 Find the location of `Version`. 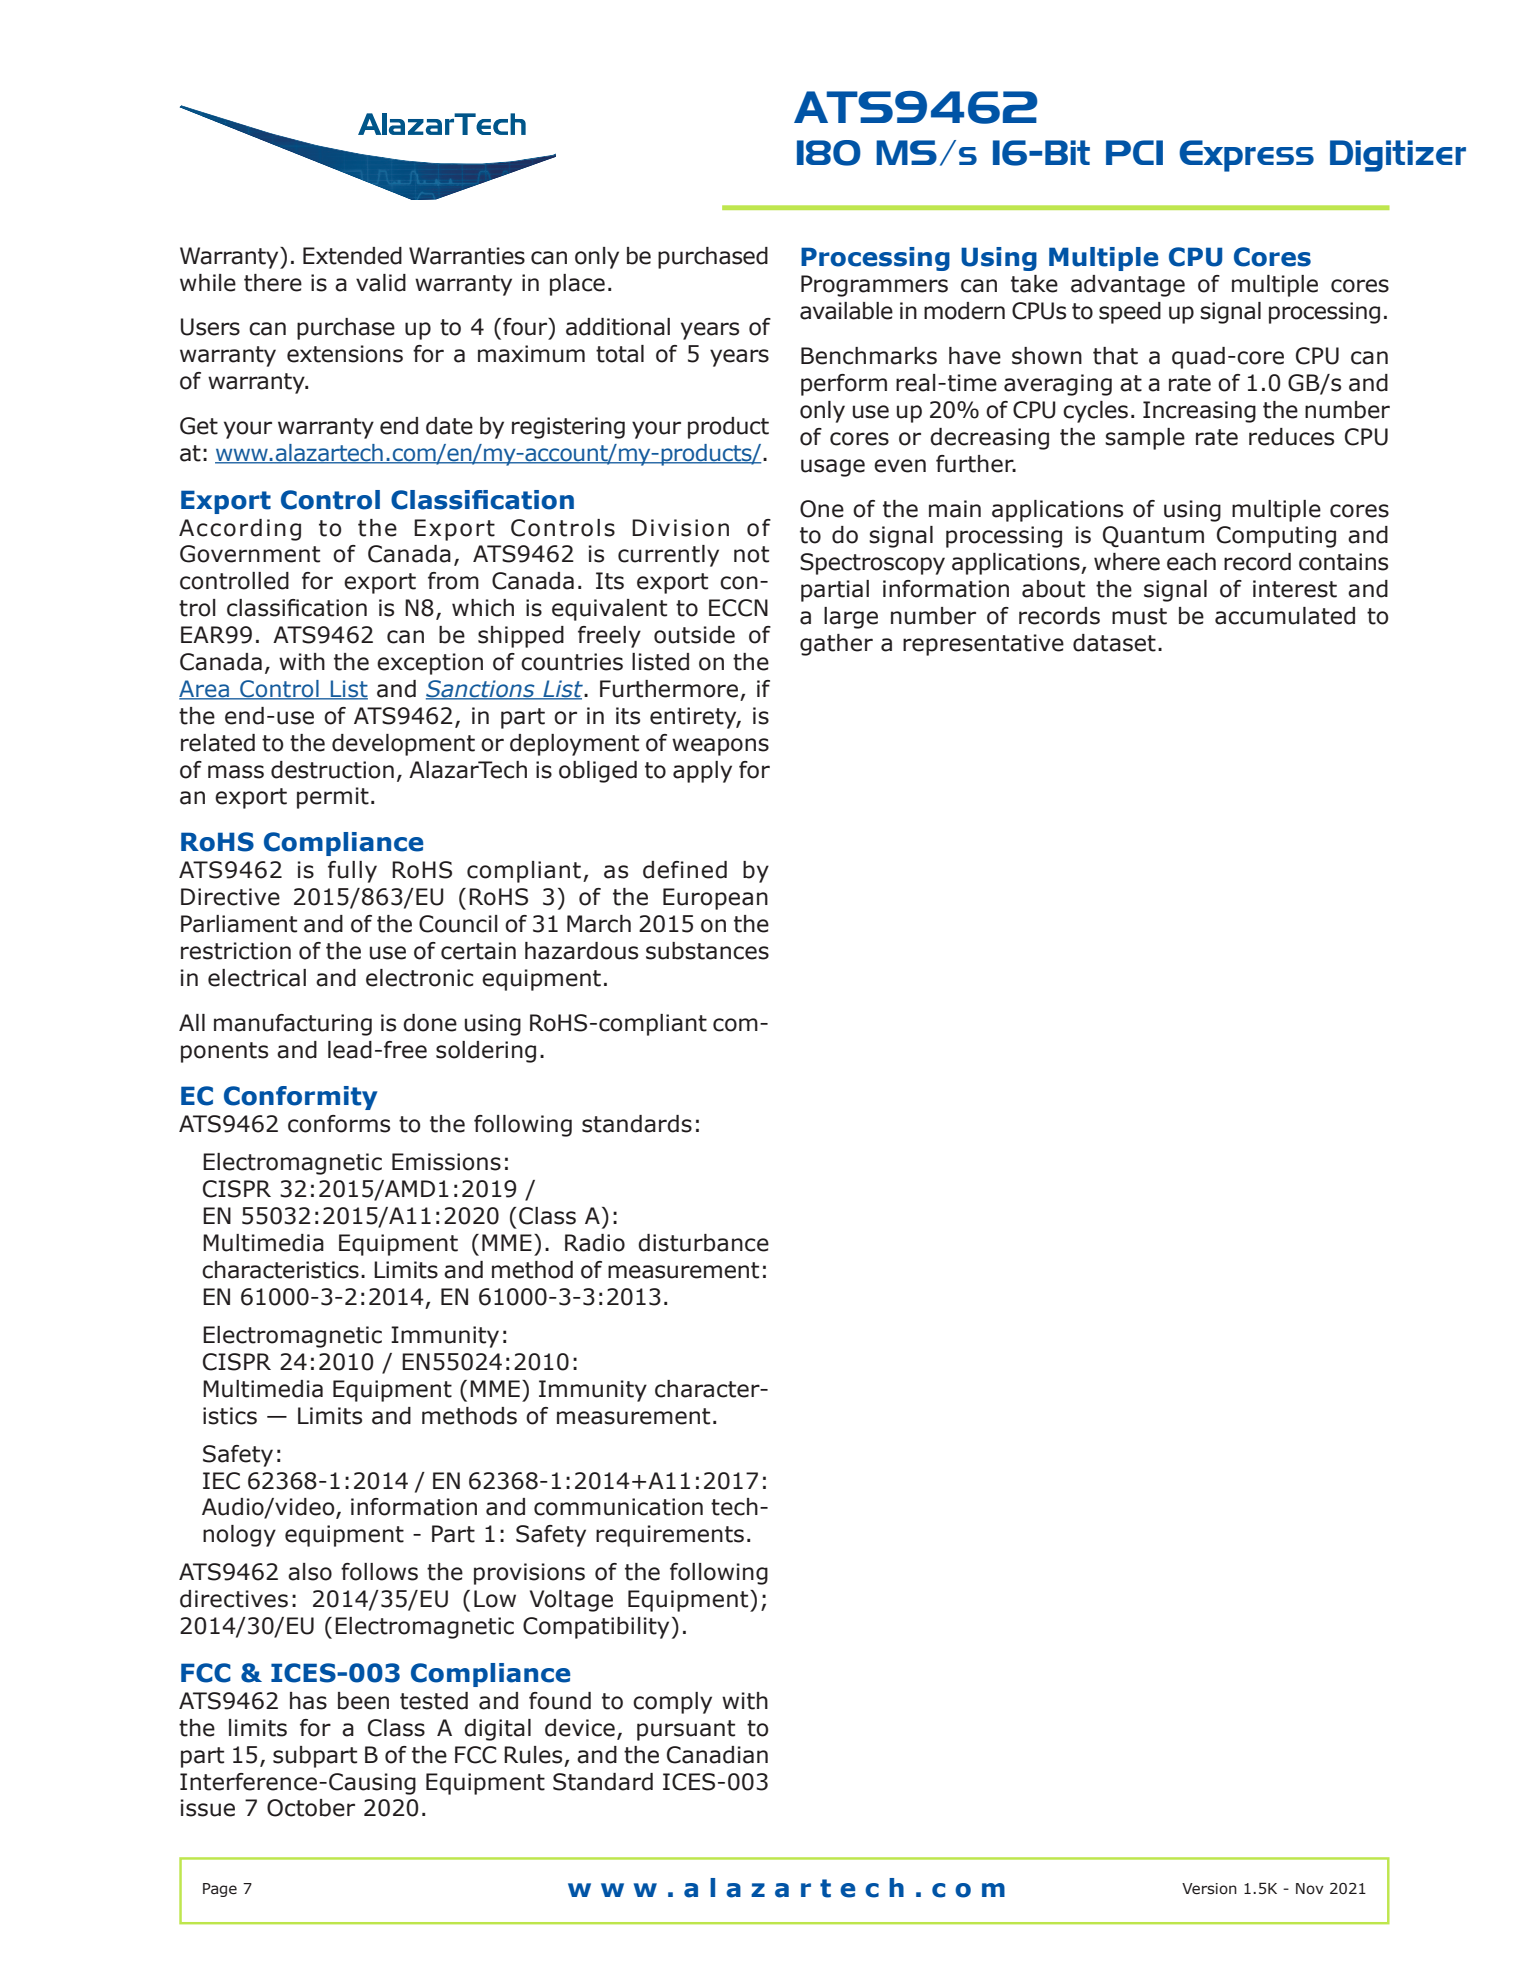

Version is located at coordinates (1209, 1889).
